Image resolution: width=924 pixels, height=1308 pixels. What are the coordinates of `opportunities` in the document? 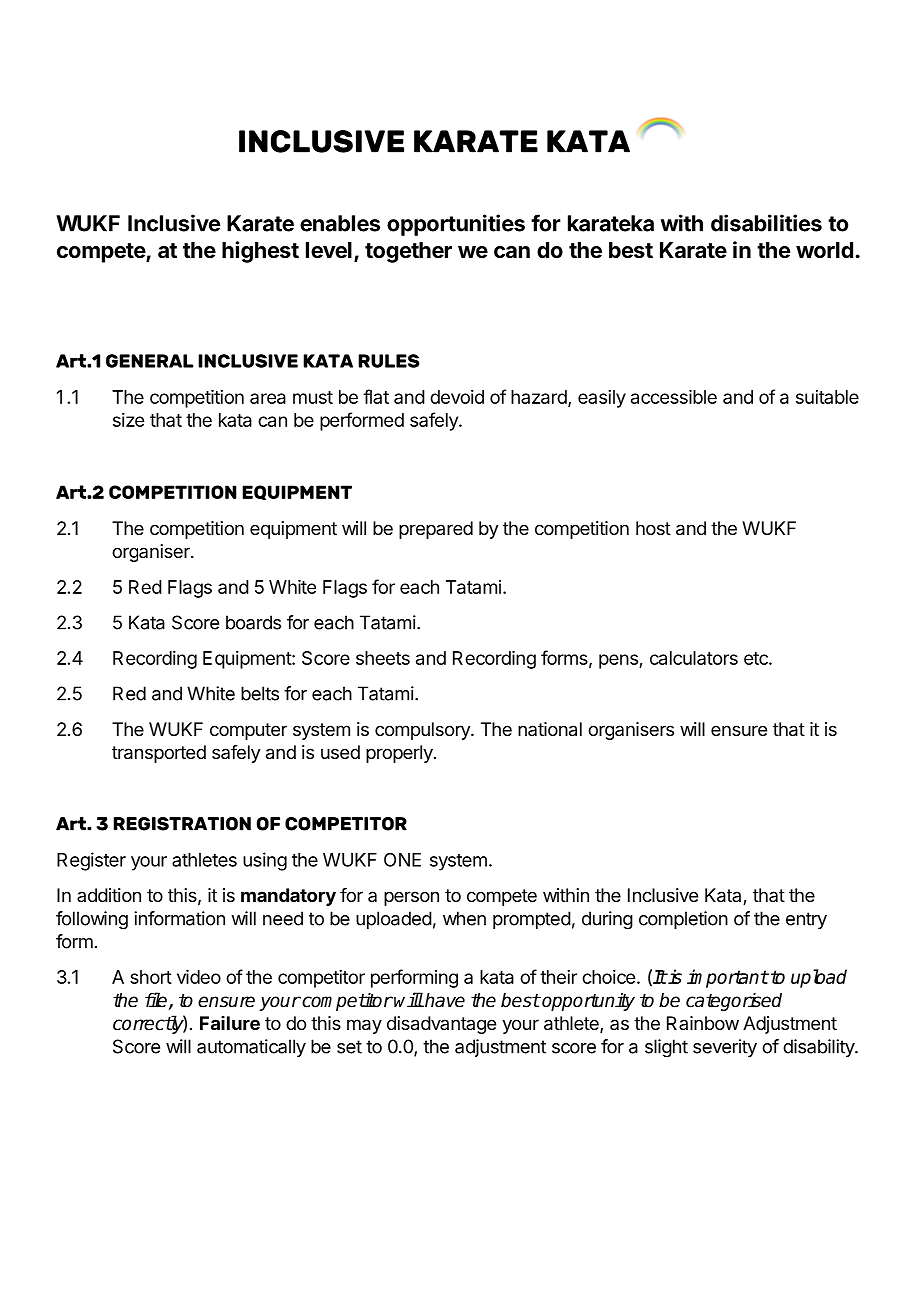 It's located at (456, 225).
